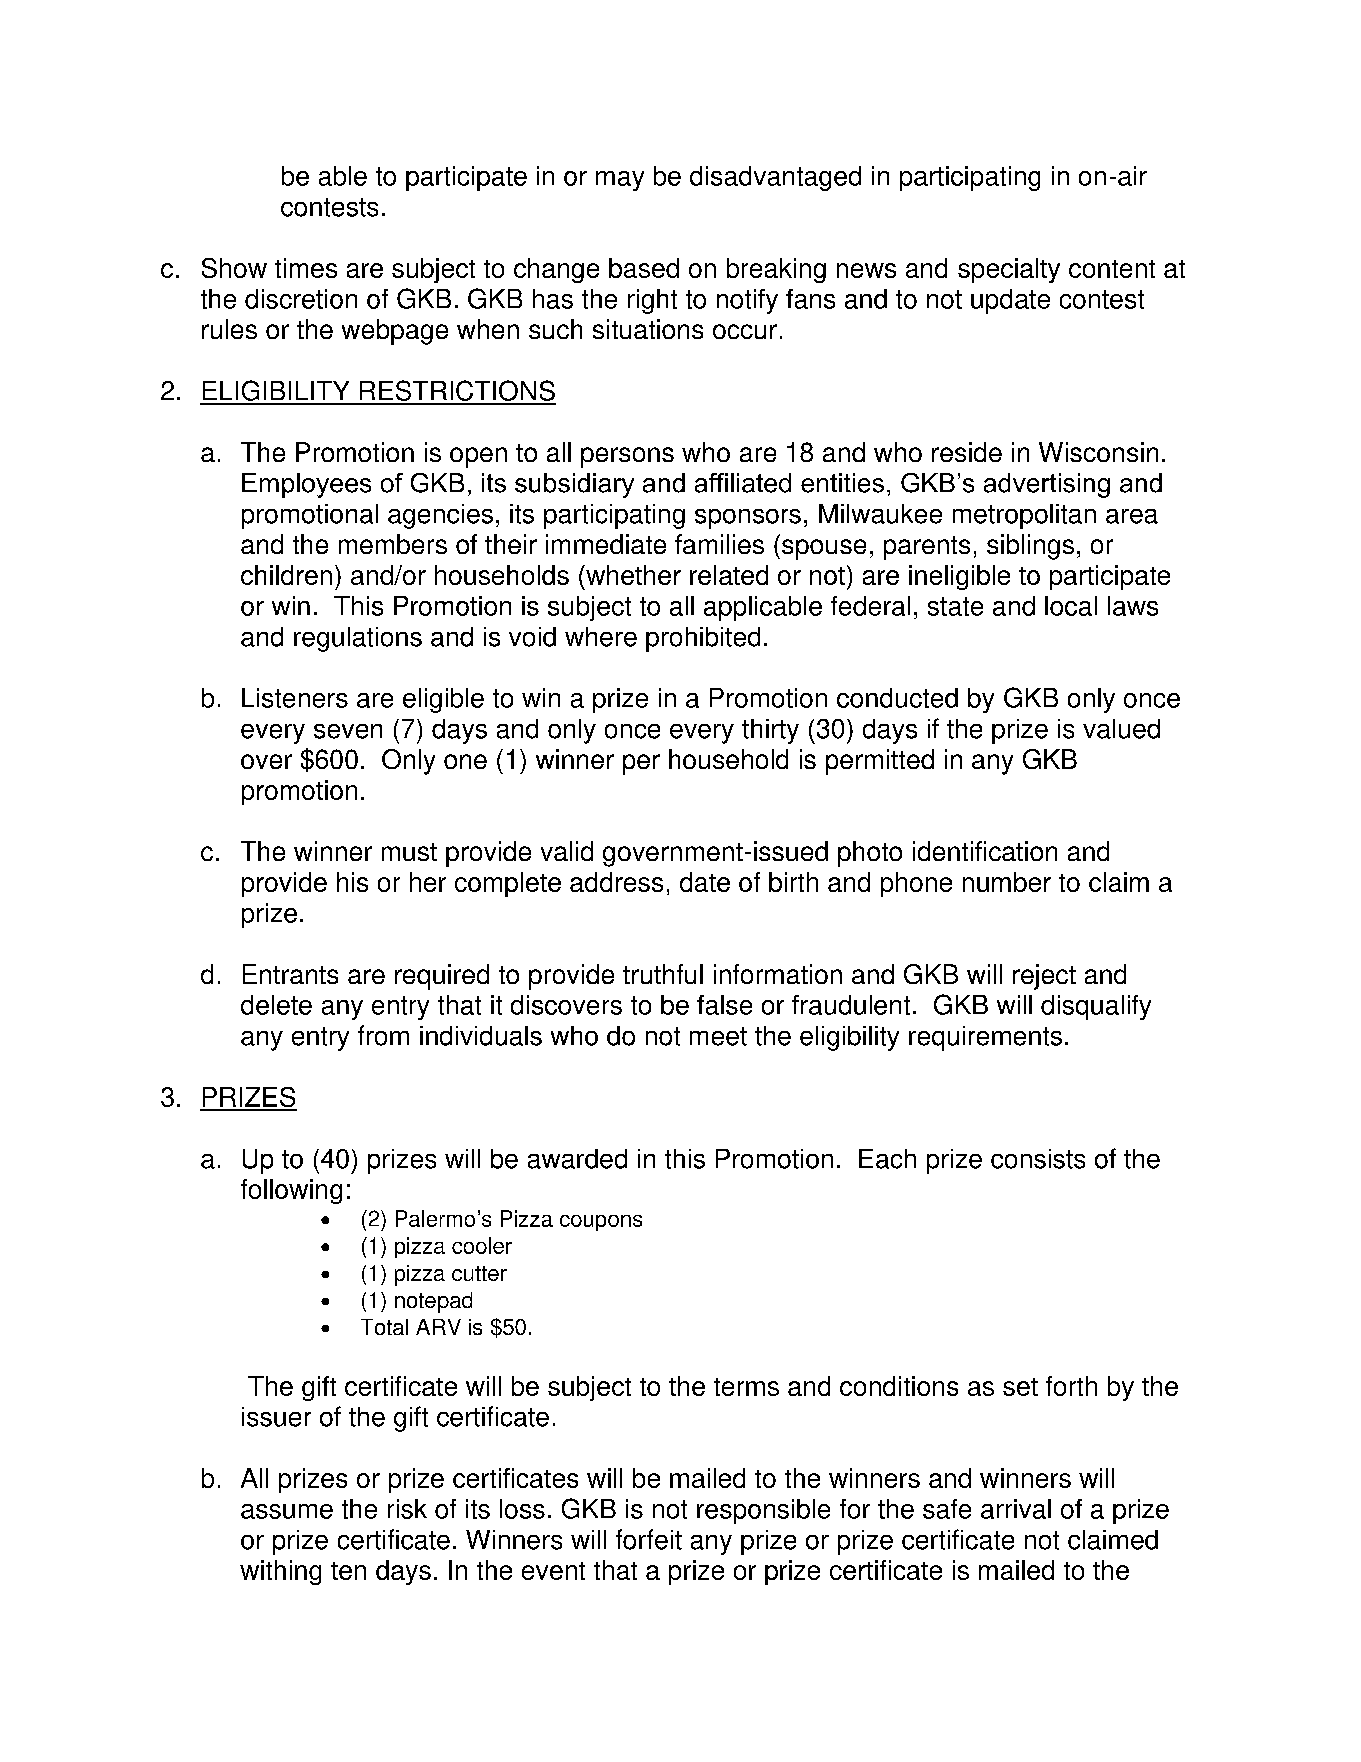 The width and height of the image is (1361, 1762). I want to click on specialty, so click(1009, 270).
